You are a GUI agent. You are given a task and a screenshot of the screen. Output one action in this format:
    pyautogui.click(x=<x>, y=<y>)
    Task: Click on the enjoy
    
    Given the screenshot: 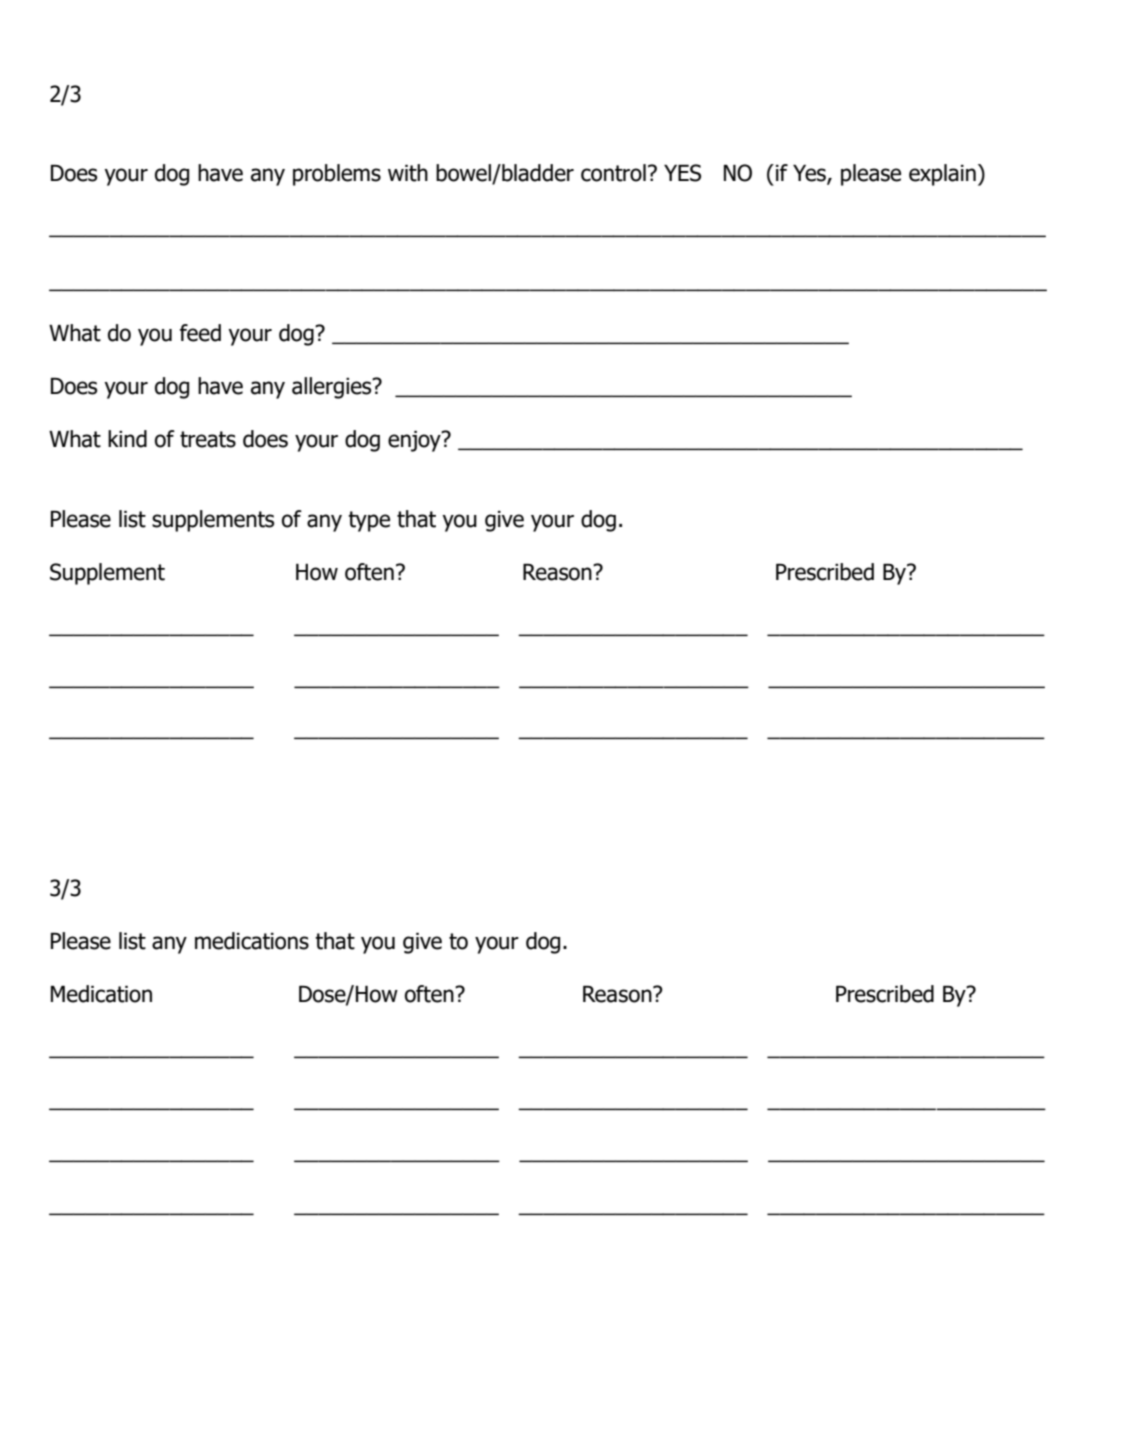 What is the action you would take?
    pyautogui.click(x=415, y=441)
